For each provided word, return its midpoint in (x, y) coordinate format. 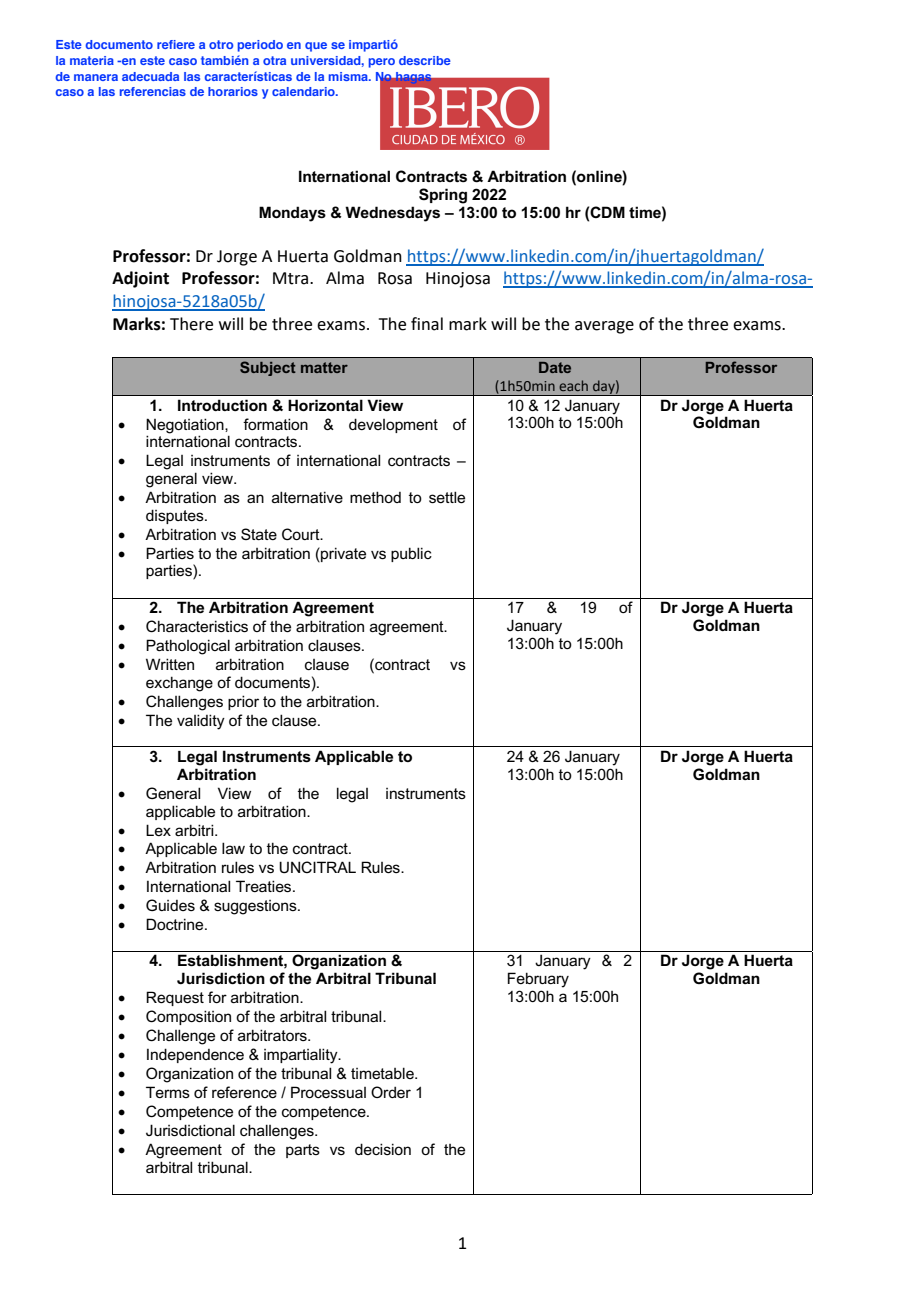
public (411, 554)
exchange (179, 684)
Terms (168, 1092)
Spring (443, 196)
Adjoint (140, 279)
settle (447, 497)
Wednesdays (392, 214)
